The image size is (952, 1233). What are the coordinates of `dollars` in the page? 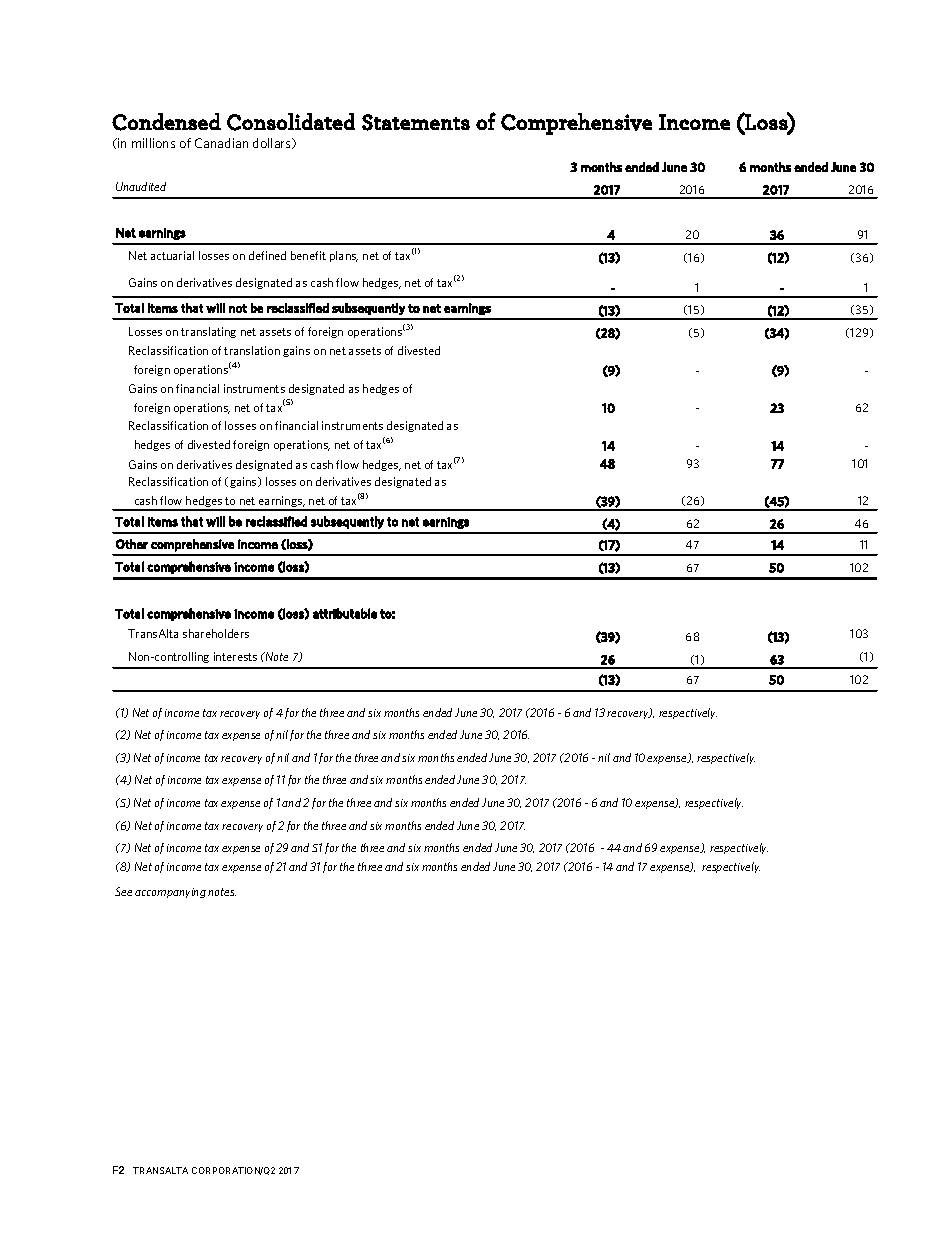 It's located at (273, 143).
